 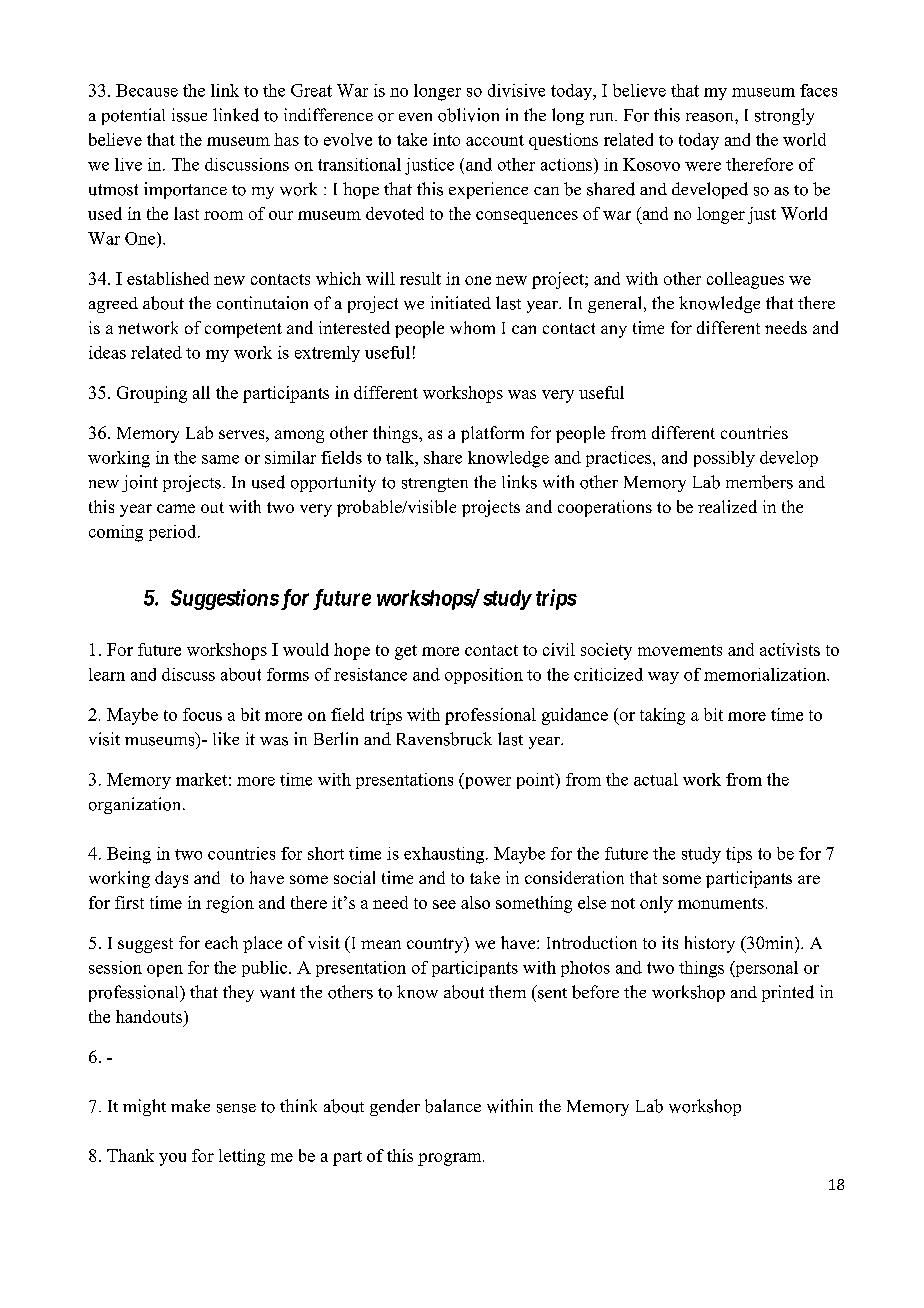 What do you see at coordinates (711, 117) in the page?
I see `reason` at bounding box center [711, 117].
